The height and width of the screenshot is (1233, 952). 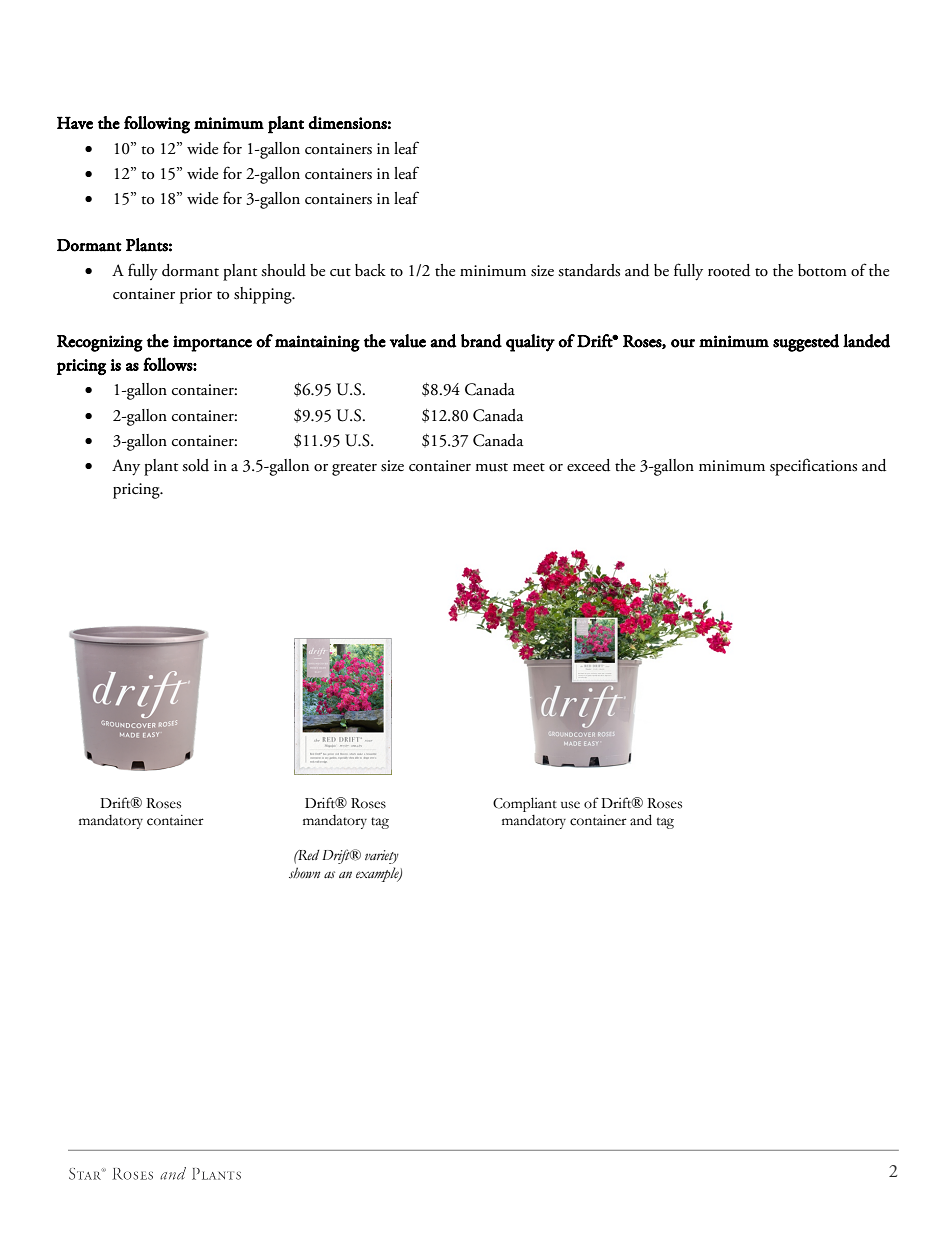 What do you see at coordinates (157, 125) in the screenshot?
I see `following` at bounding box center [157, 125].
